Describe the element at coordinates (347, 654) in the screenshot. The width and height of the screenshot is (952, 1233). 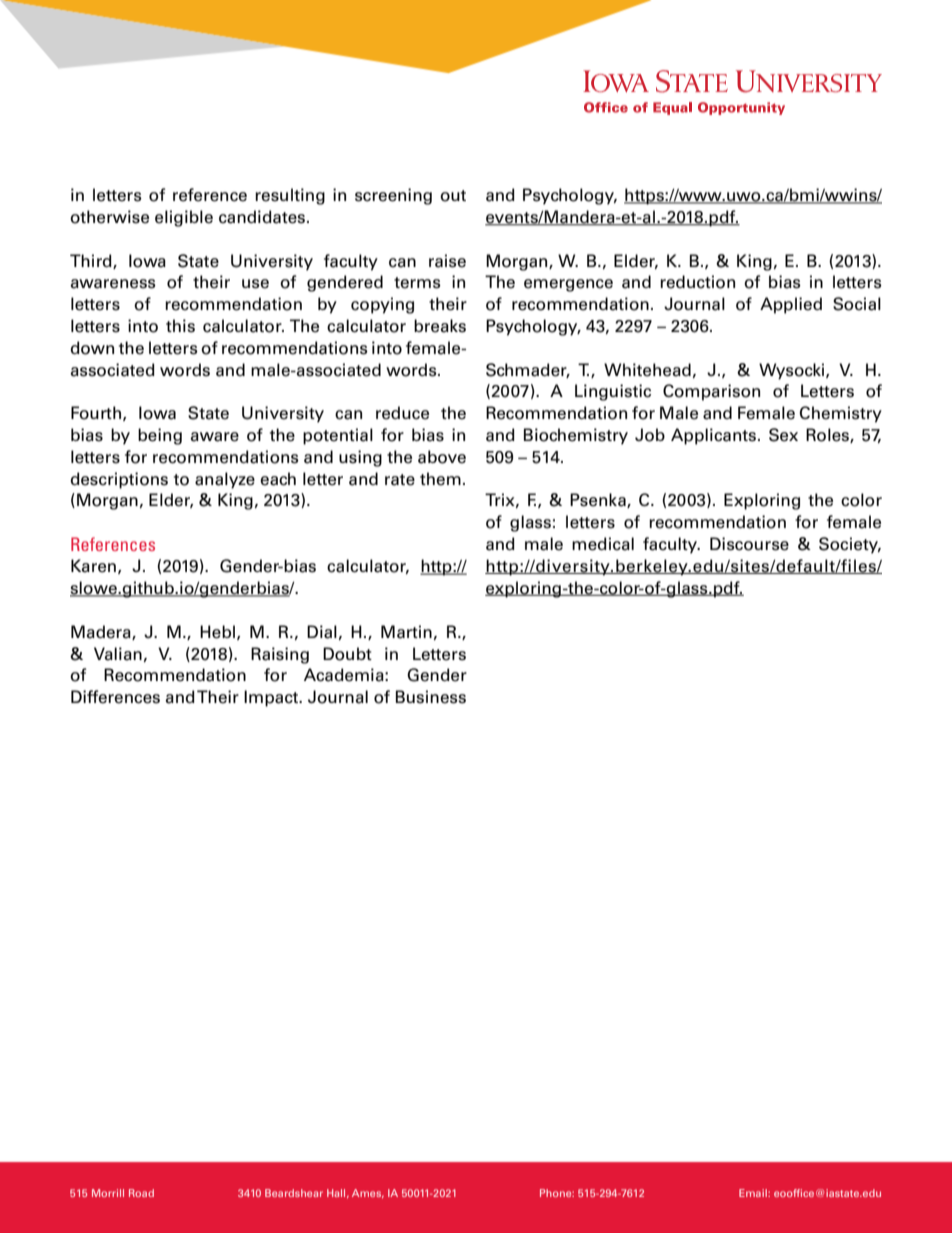
I see `Doubt` at that location.
